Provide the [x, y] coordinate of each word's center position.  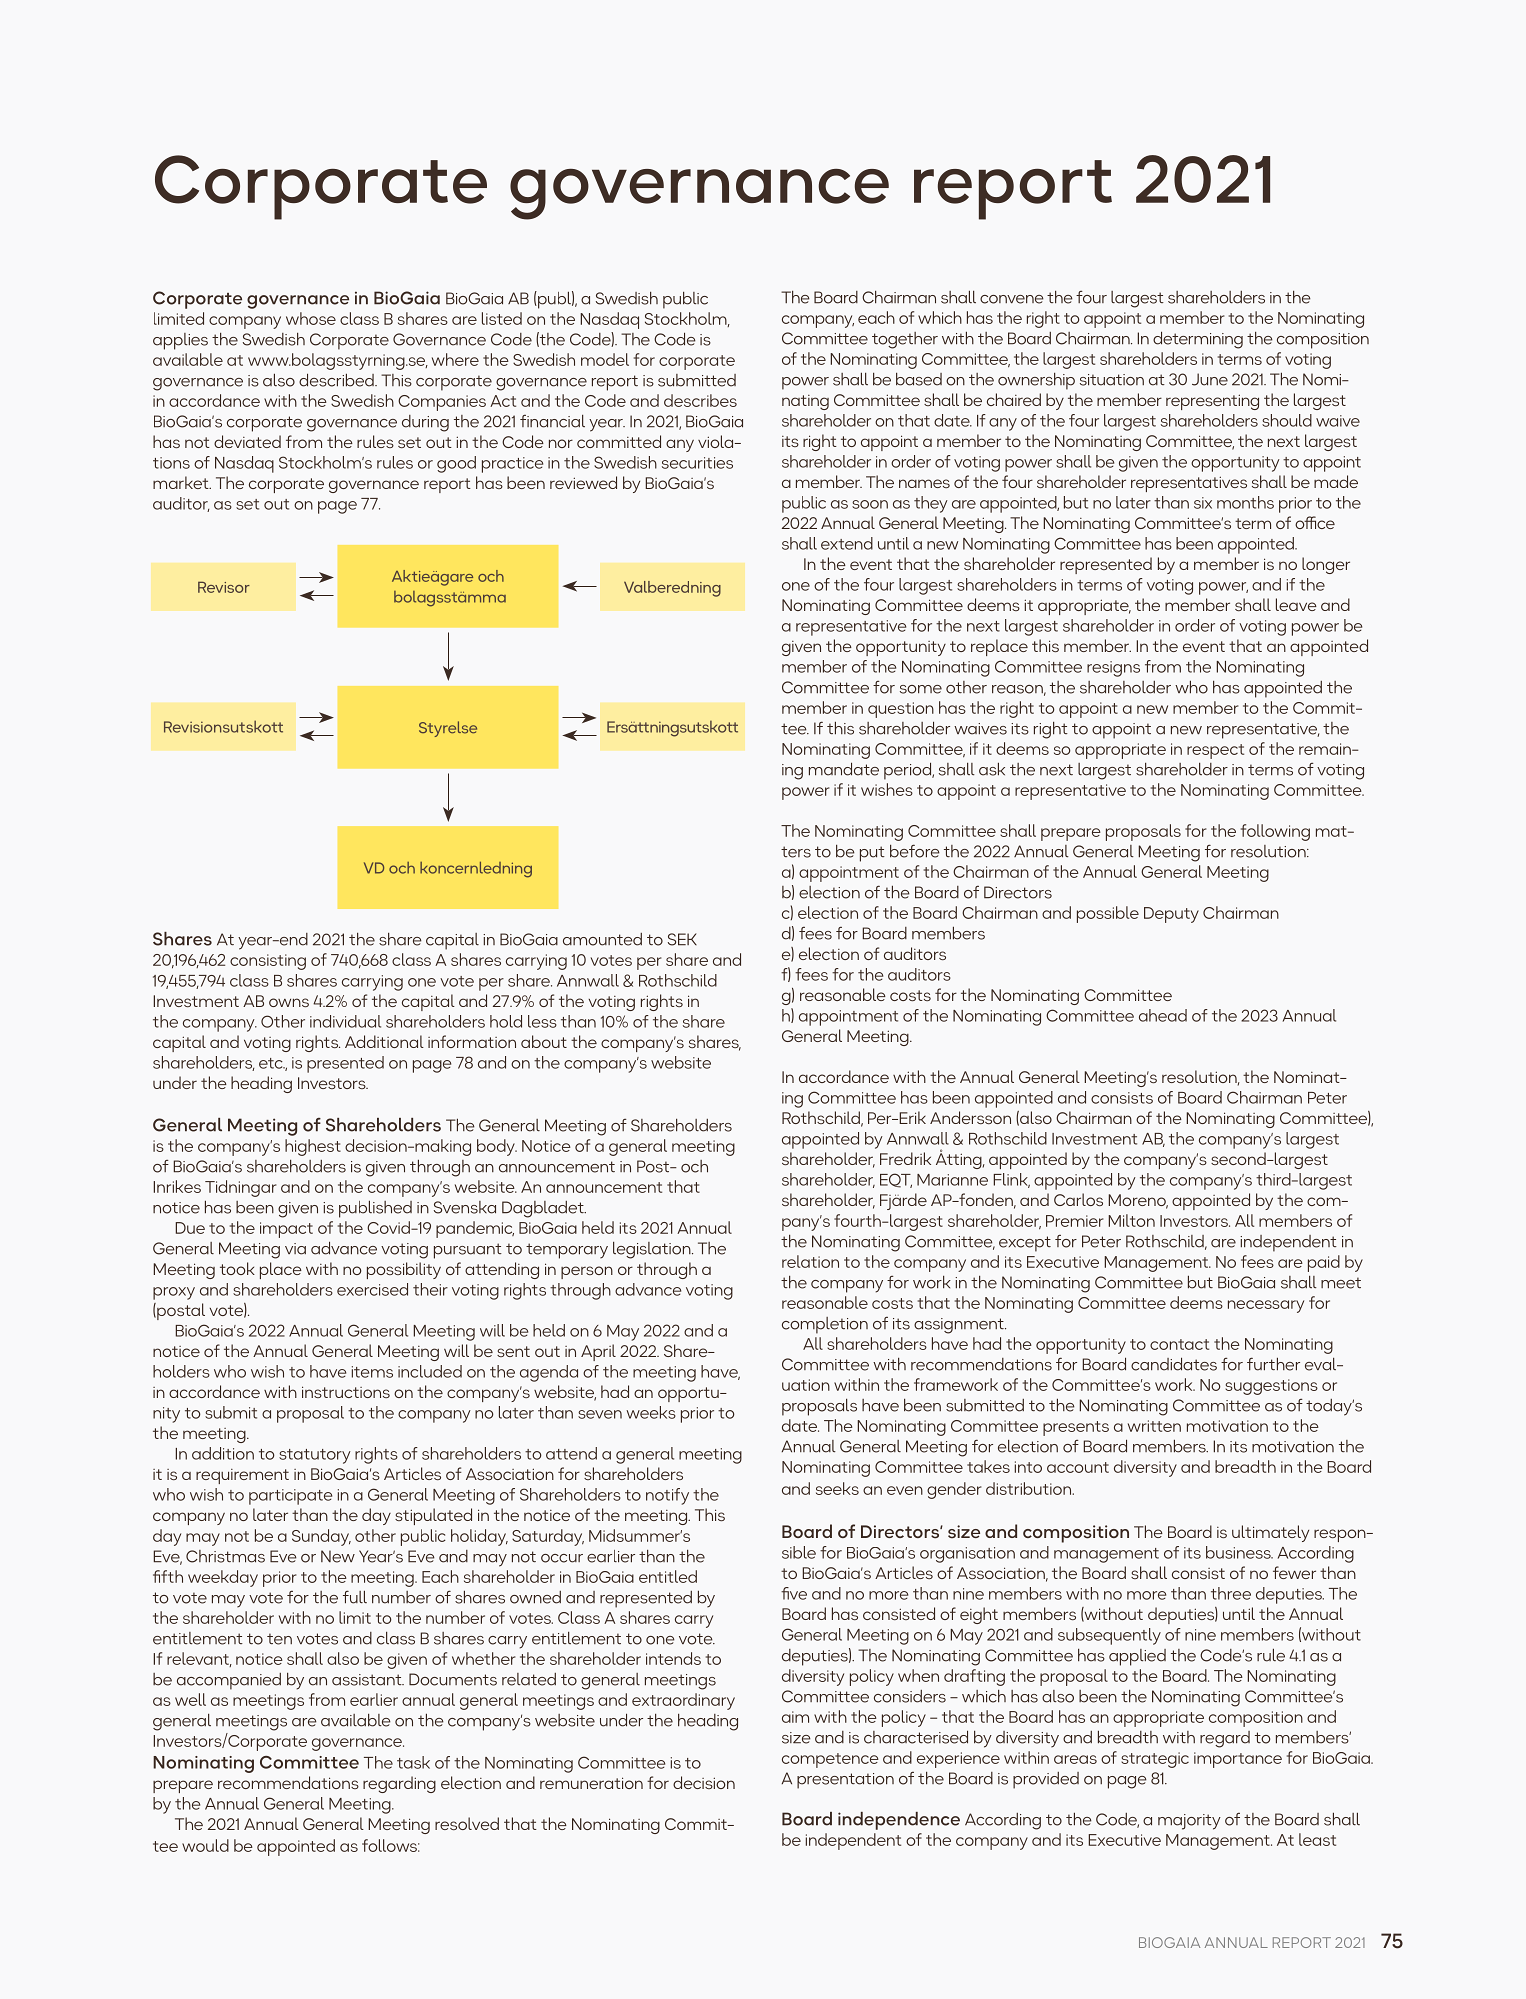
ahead [1163, 1015]
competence [830, 1760]
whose [311, 318]
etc [272, 1063]
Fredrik [905, 1158]
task [413, 1762]
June [1210, 379]
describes [700, 400]
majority [1189, 1822]
